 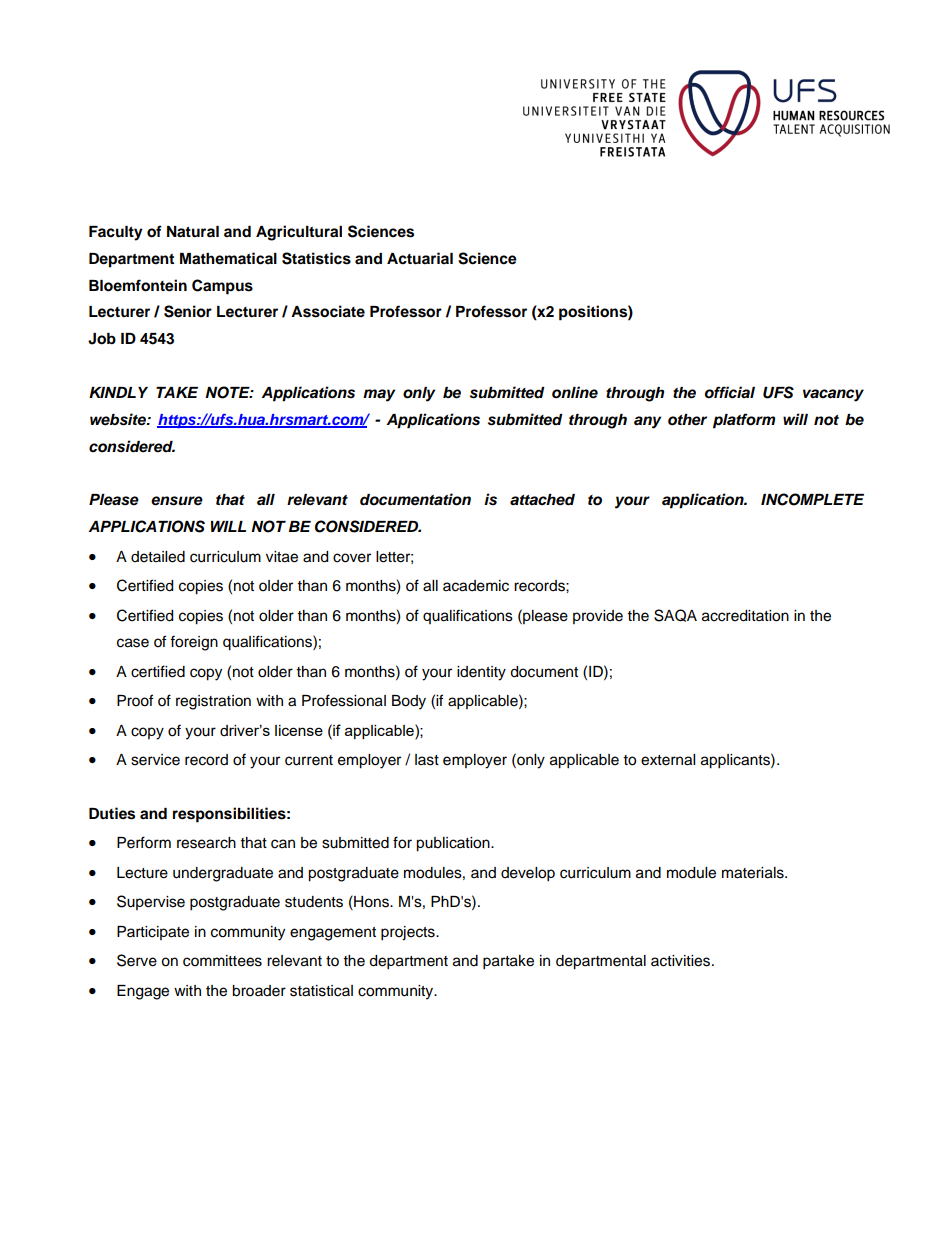 I want to click on external, so click(x=668, y=760).
